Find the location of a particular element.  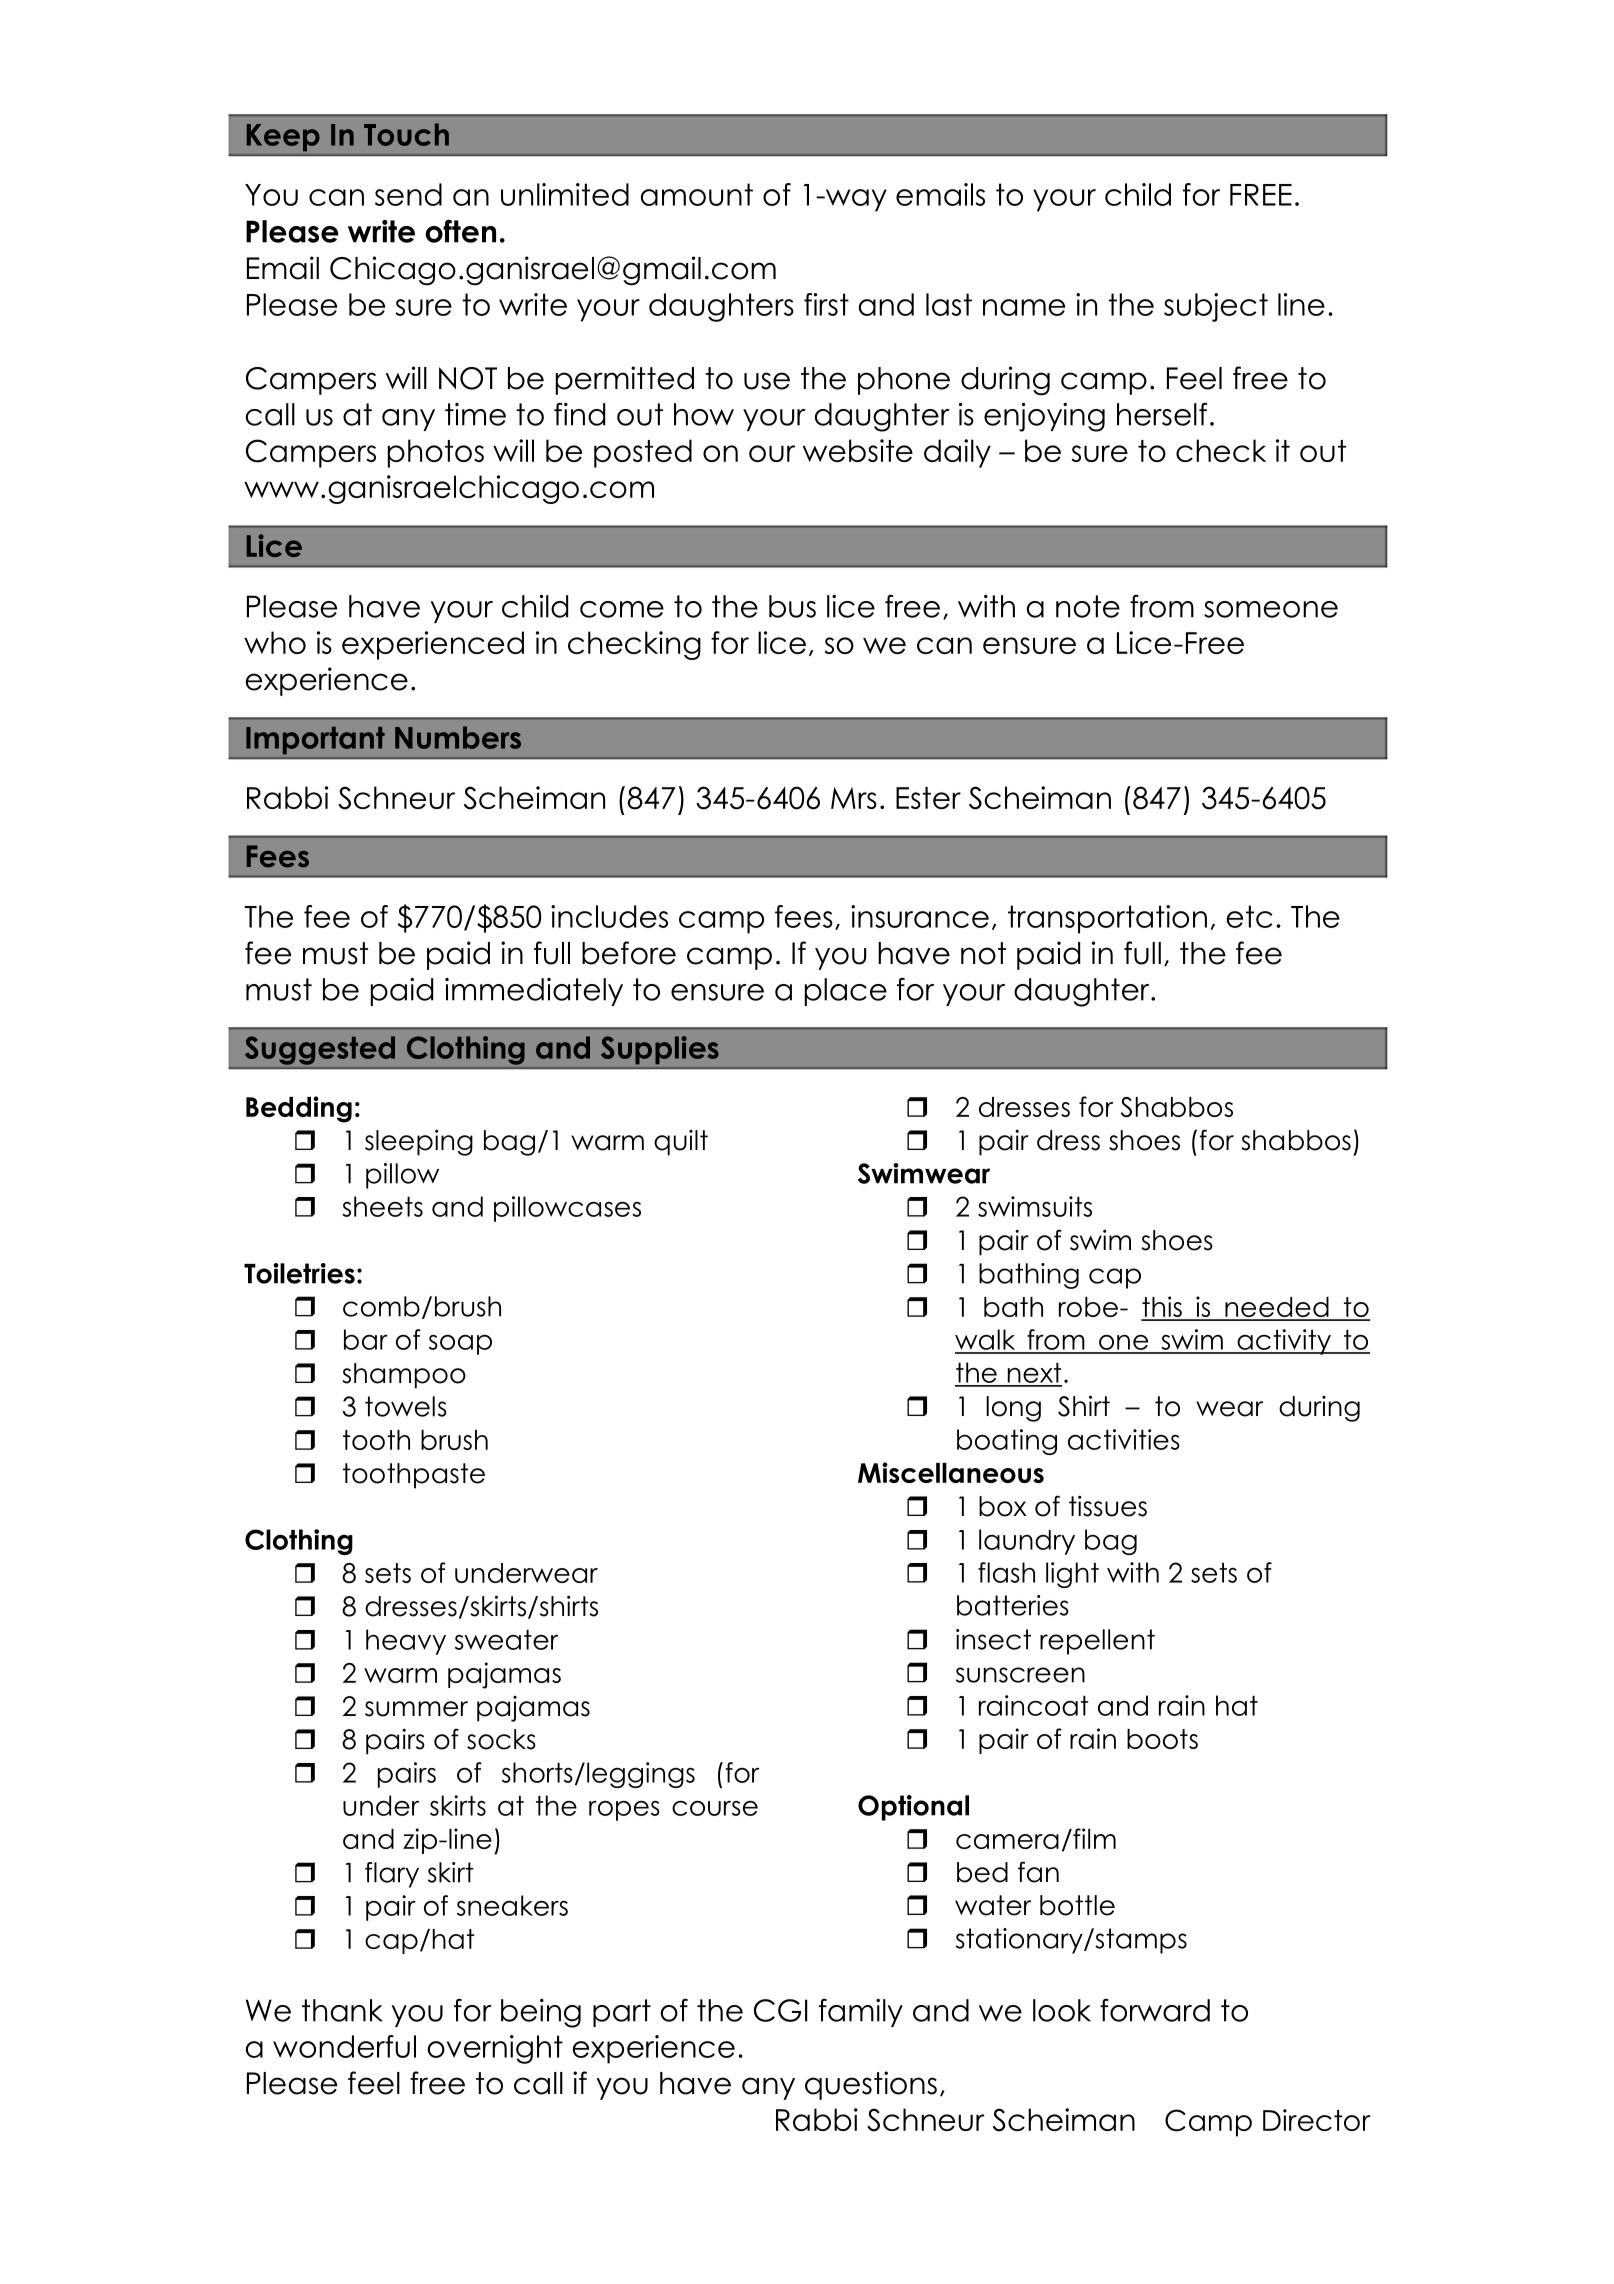

send is located at coordinates (408, 194).
